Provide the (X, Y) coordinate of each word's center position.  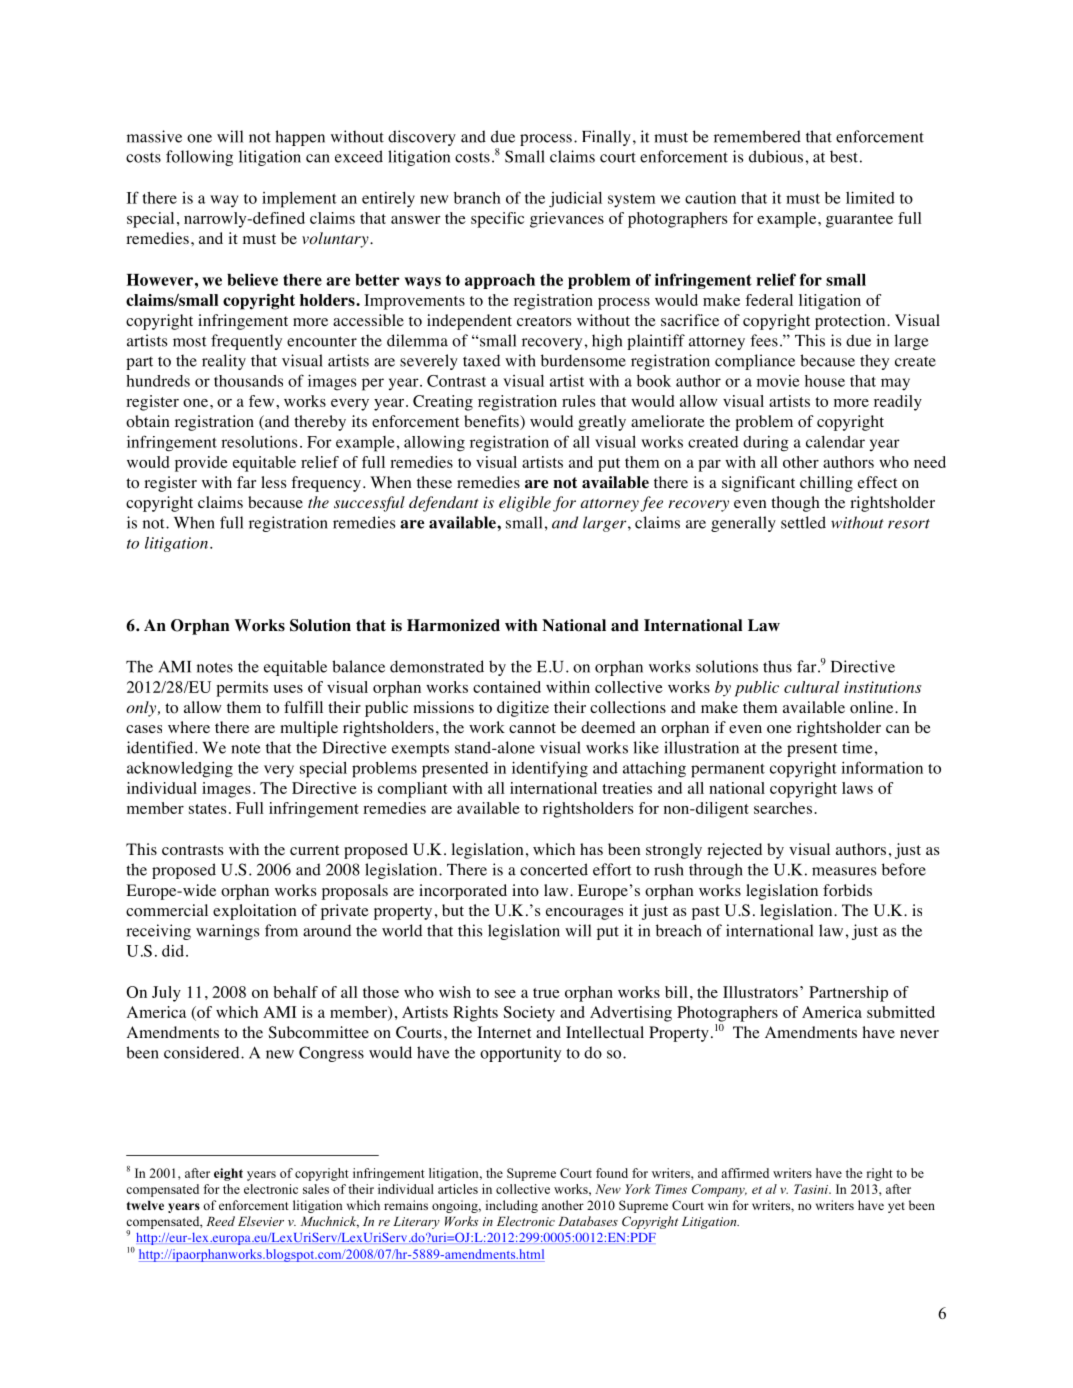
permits (242, 689)
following (199, 158)
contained (507, 687)
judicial (575, 199)
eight (228, 1174)
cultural (812, 687)
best (844, 156)
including (512, 1206)
